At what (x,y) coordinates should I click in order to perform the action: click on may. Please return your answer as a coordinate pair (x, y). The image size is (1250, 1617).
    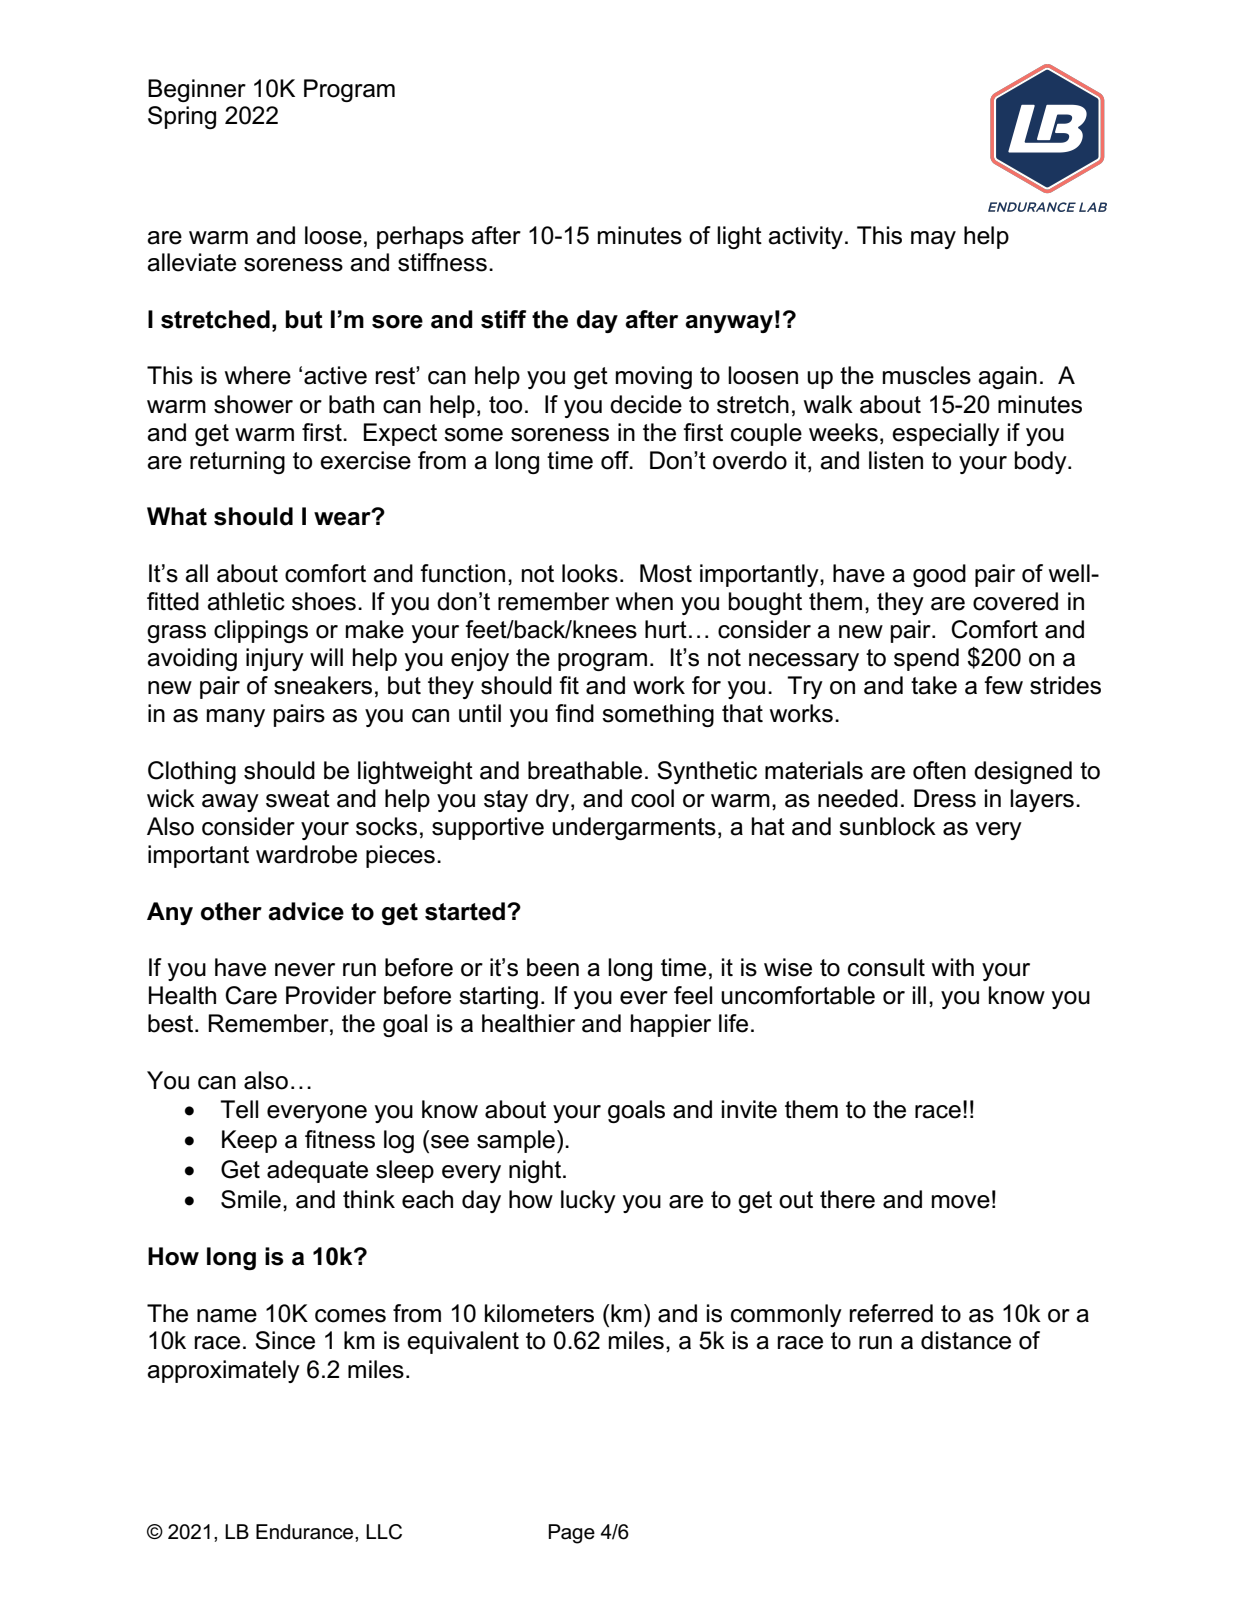
    Looking at the image, I should click on (933, 240).
